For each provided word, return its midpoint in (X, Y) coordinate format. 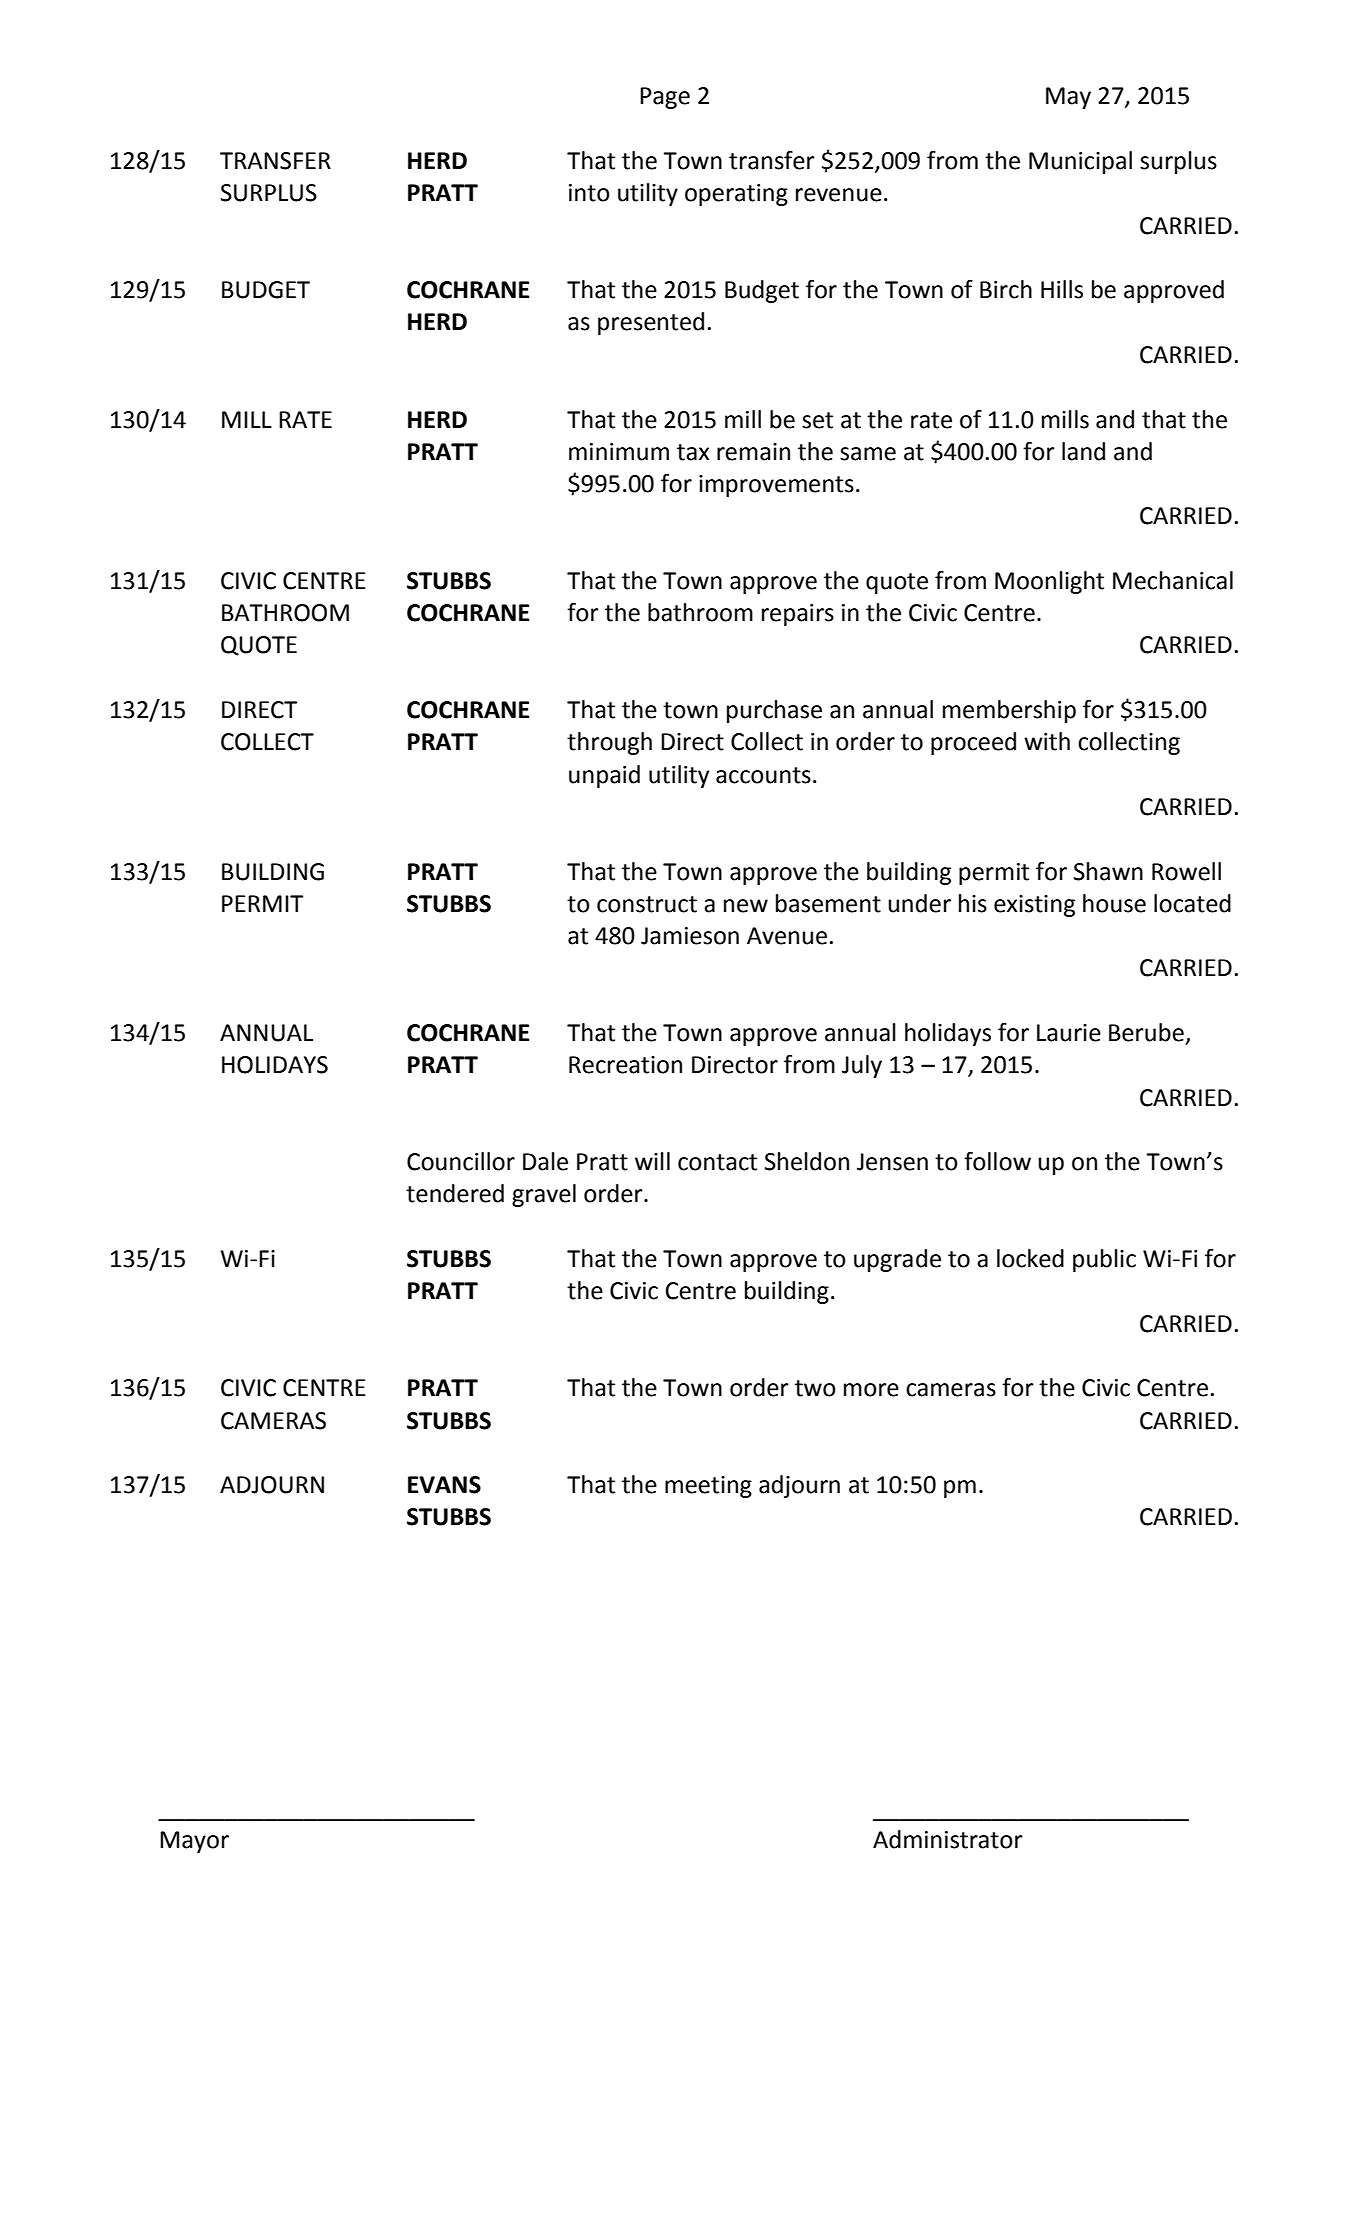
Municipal (1080, 162)
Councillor (461, 1161)
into (589, 193)
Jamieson (690, 936)
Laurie (1069, 1033)
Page (665, 98)
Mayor (194, 1842)
